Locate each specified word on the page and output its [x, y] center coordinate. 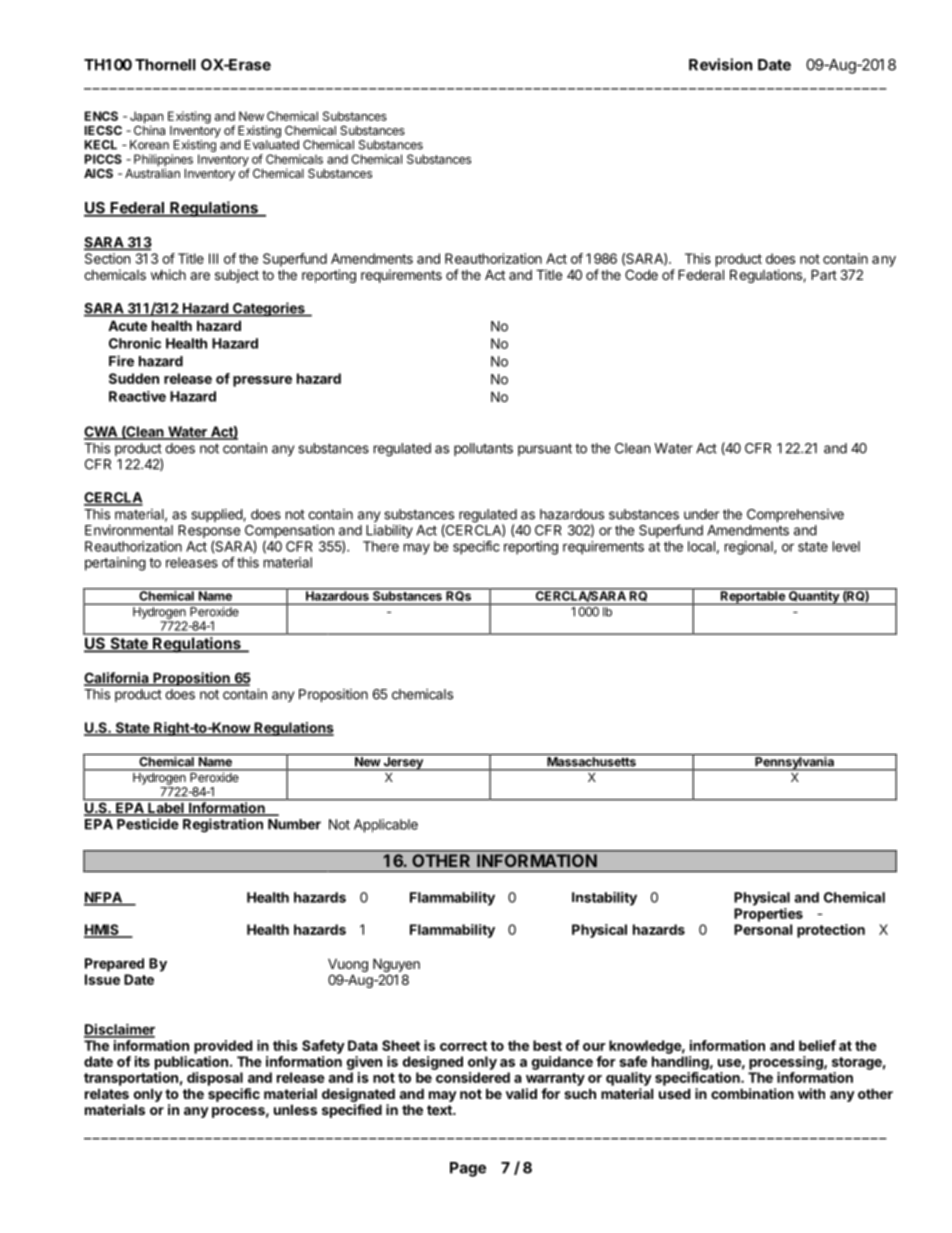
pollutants [483, 449]
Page [468, 1169]
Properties [768, 915]
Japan [146, 118]
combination [752, 1093]
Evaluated [272, 145]
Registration [223, 825]
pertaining [115, 564]
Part [824, 274]
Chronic [135, 343]
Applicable [386, 826]
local [701, 546]
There [381, 546]
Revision [720, 64]
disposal [215, 1079]
